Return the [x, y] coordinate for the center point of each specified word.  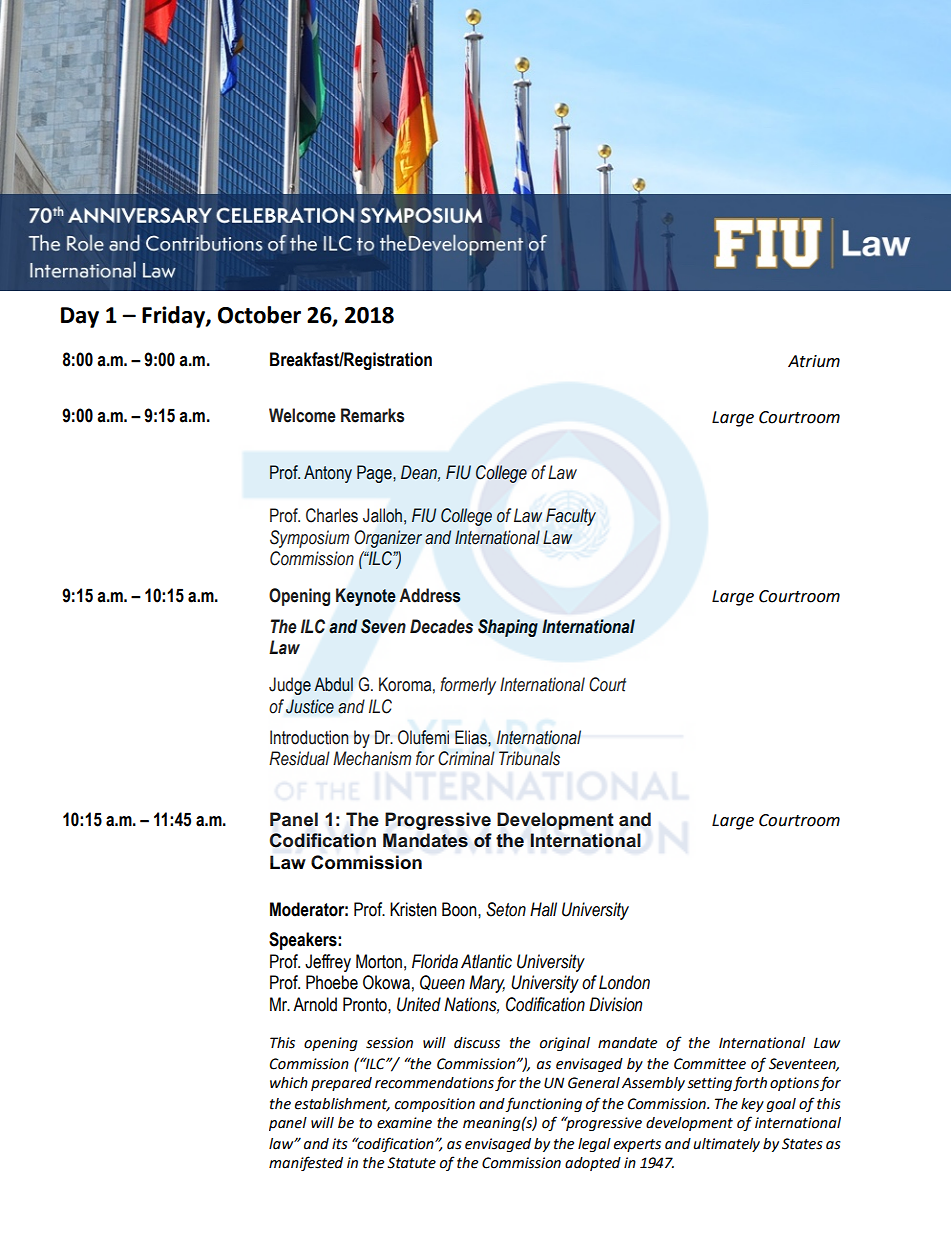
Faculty [571, 517]
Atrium [814, 361]
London [624, 982]
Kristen [413, 909]
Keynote [366, 597]
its [340, 1144]
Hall [543, 909]
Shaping [508, 628]
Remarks [372, 415]
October [259, 315]
